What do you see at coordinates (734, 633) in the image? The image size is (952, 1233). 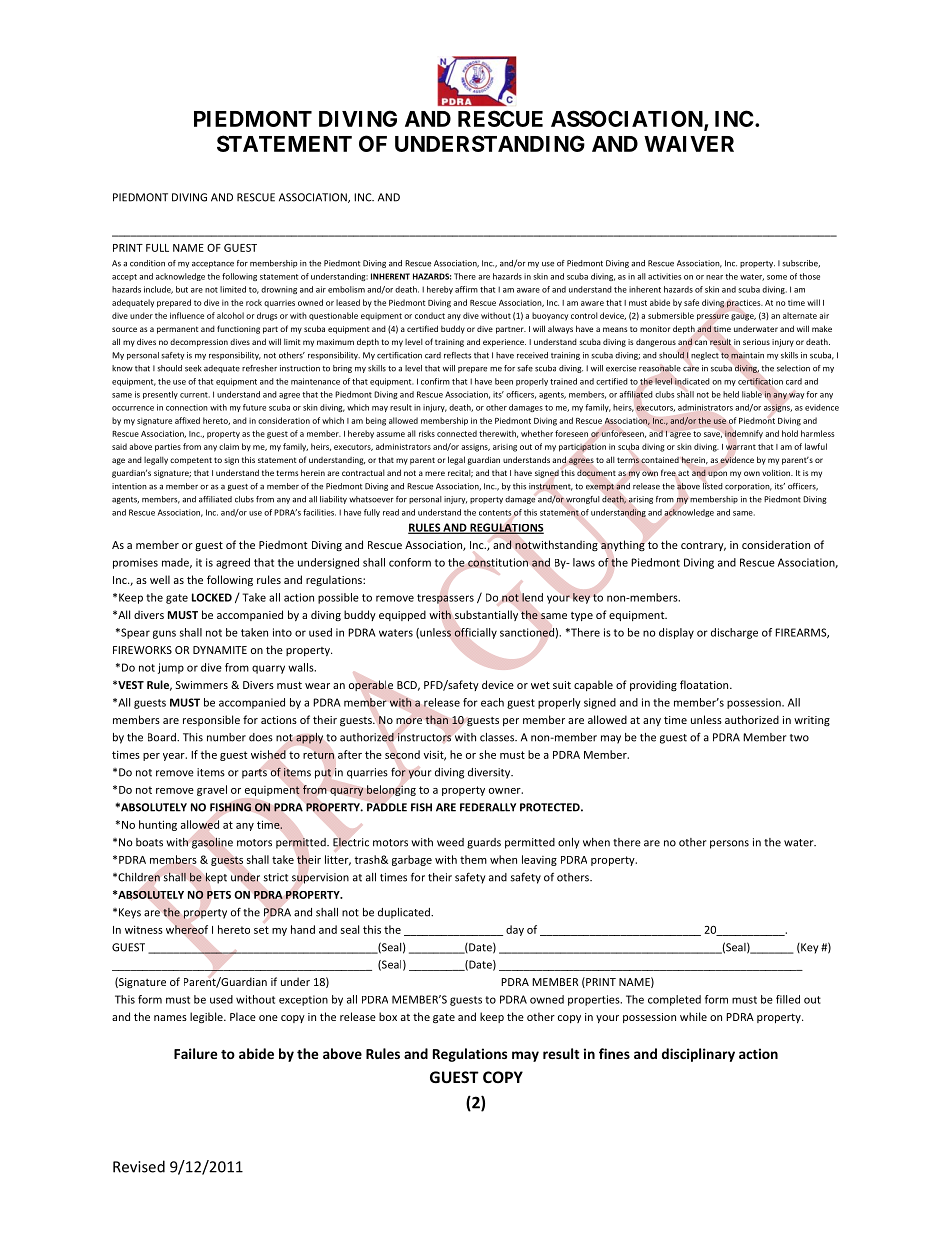 I see `discharge` at bounding box center [734, 633].
